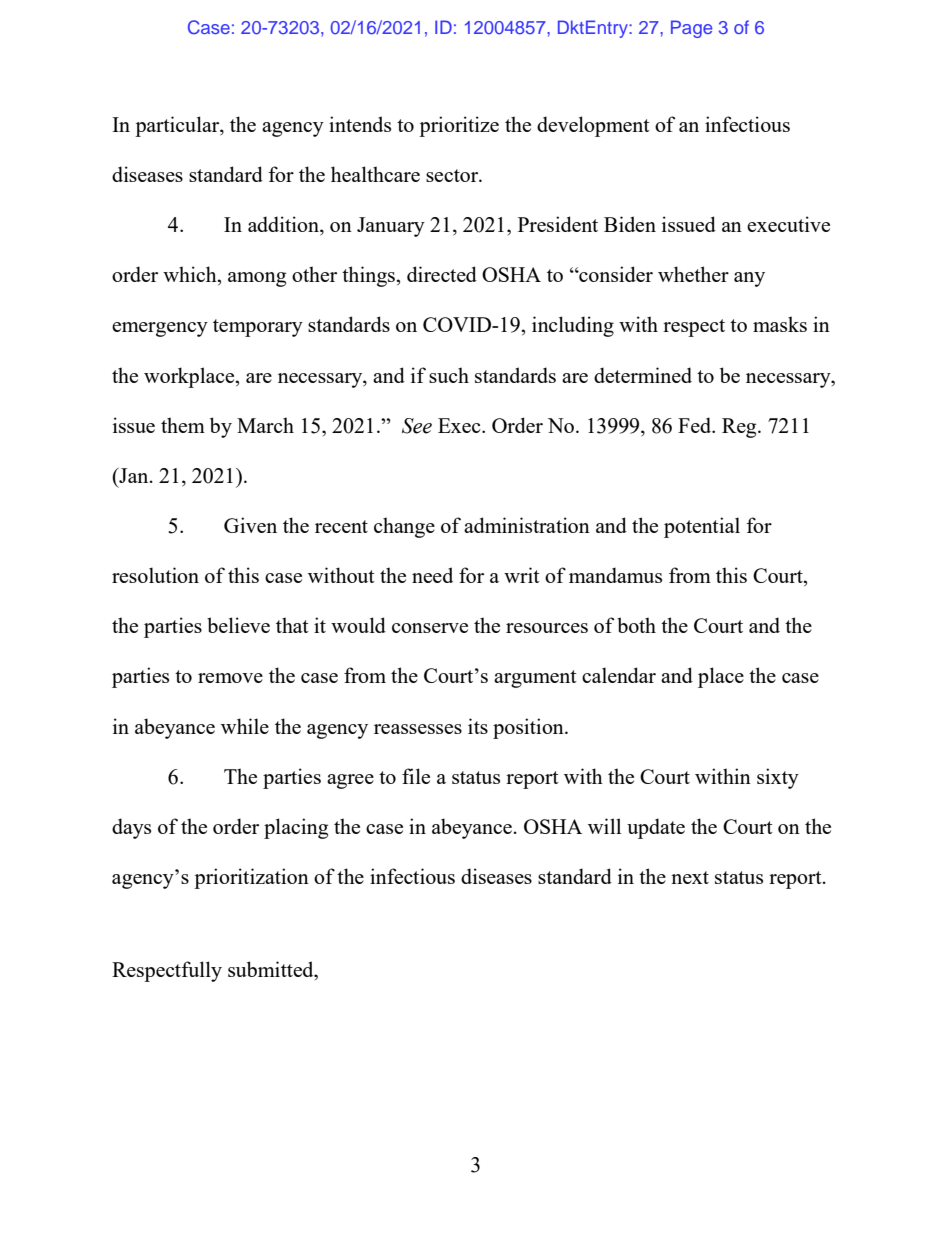  Describe the element at coordinates (442, 274) in the page. I see `directed` at that location.
